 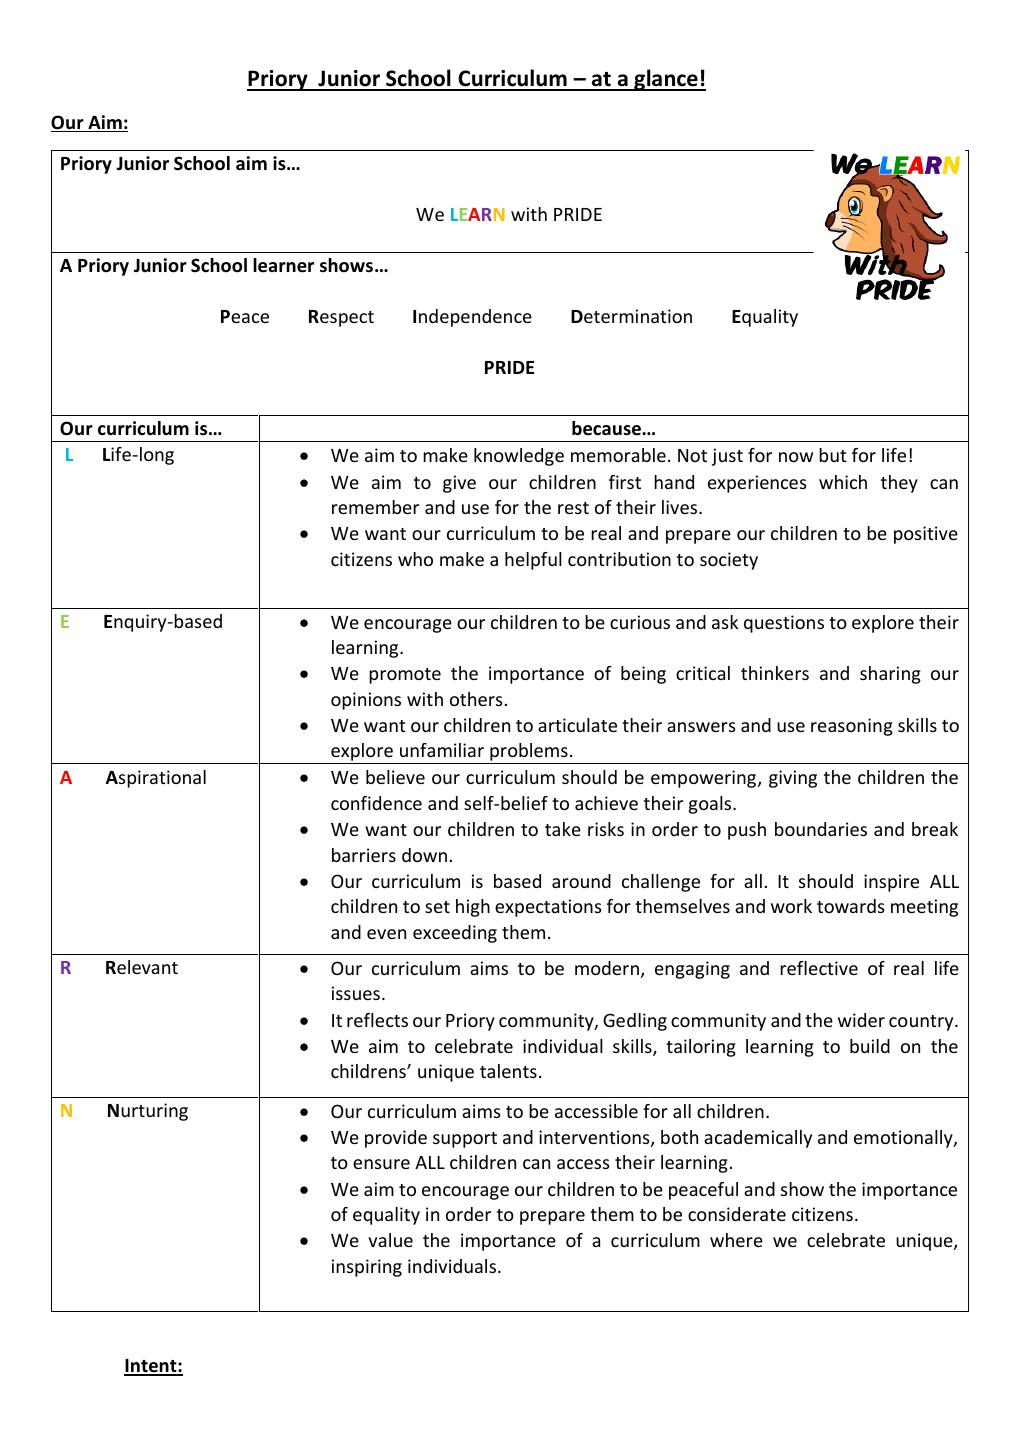 What do you see at coordinates (341, 318) in the screenshot?
I see `Respect` at bounding box center [341, 318].
